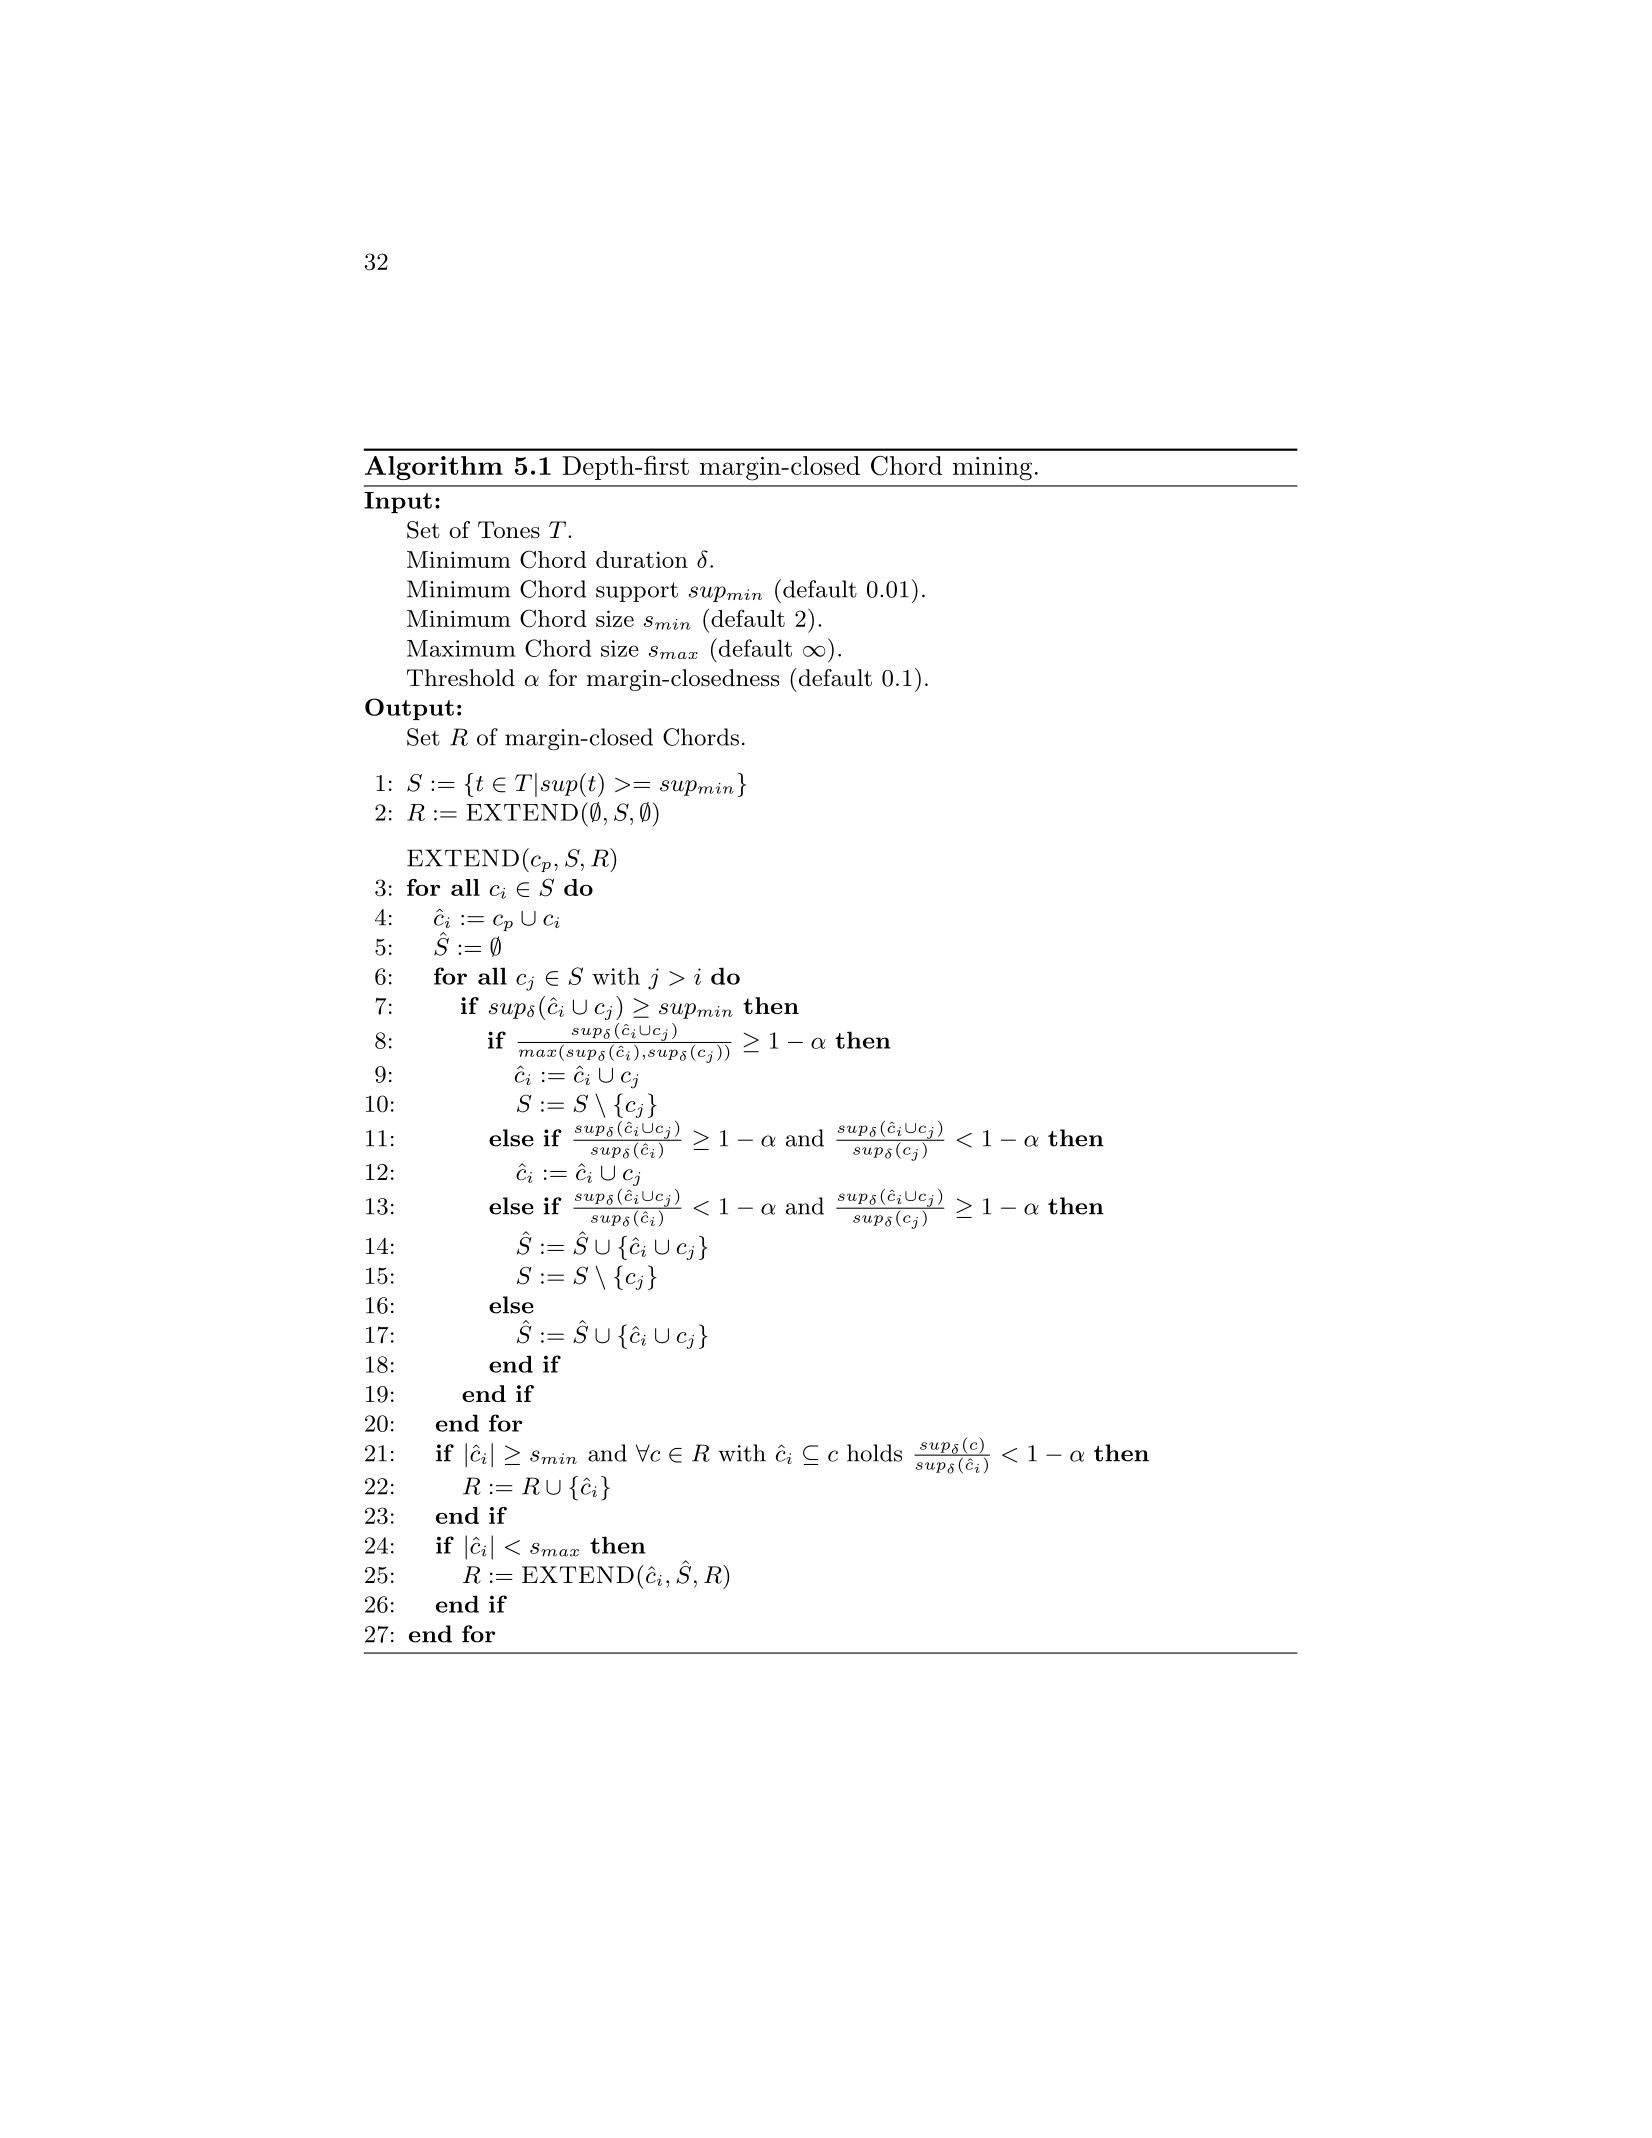 The width and height of the screenshot is (1652, 2138). I want to click on Output, so click(409, 709).
